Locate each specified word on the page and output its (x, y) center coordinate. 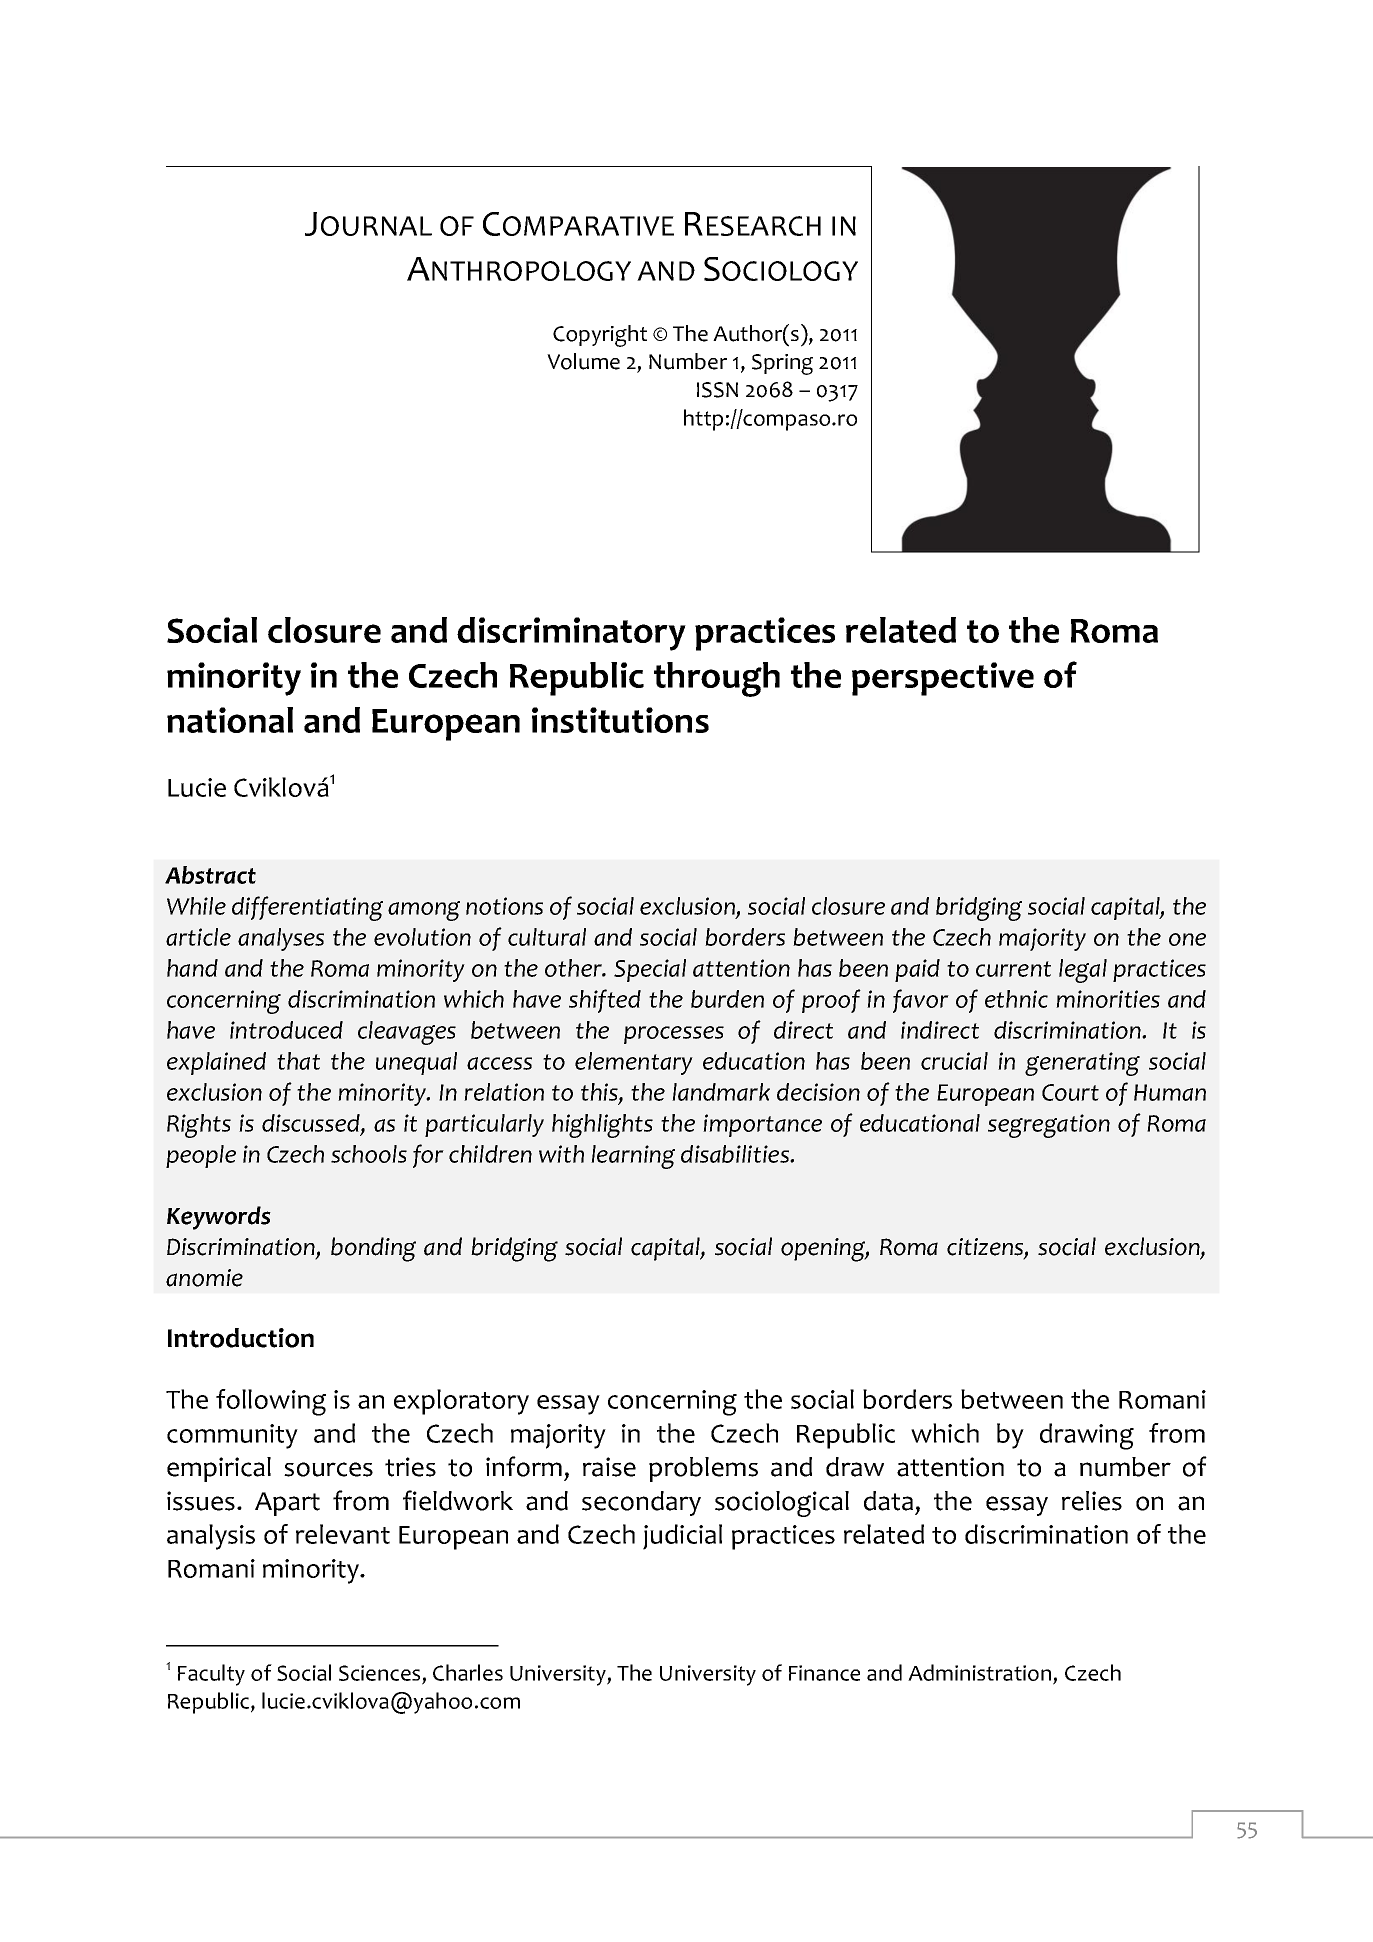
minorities (1108, 999)
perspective (943, 679)
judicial (682, 1537)
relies (1092, 1501)
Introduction (241, 1338)
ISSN (717, 390)
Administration (981, 1674)
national (230, 720)
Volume (583, 361)
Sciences (381, 1674)
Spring (782, 364)
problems (703, 1469)
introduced (286, 1030)
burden (727, 999)
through (717, 679)
